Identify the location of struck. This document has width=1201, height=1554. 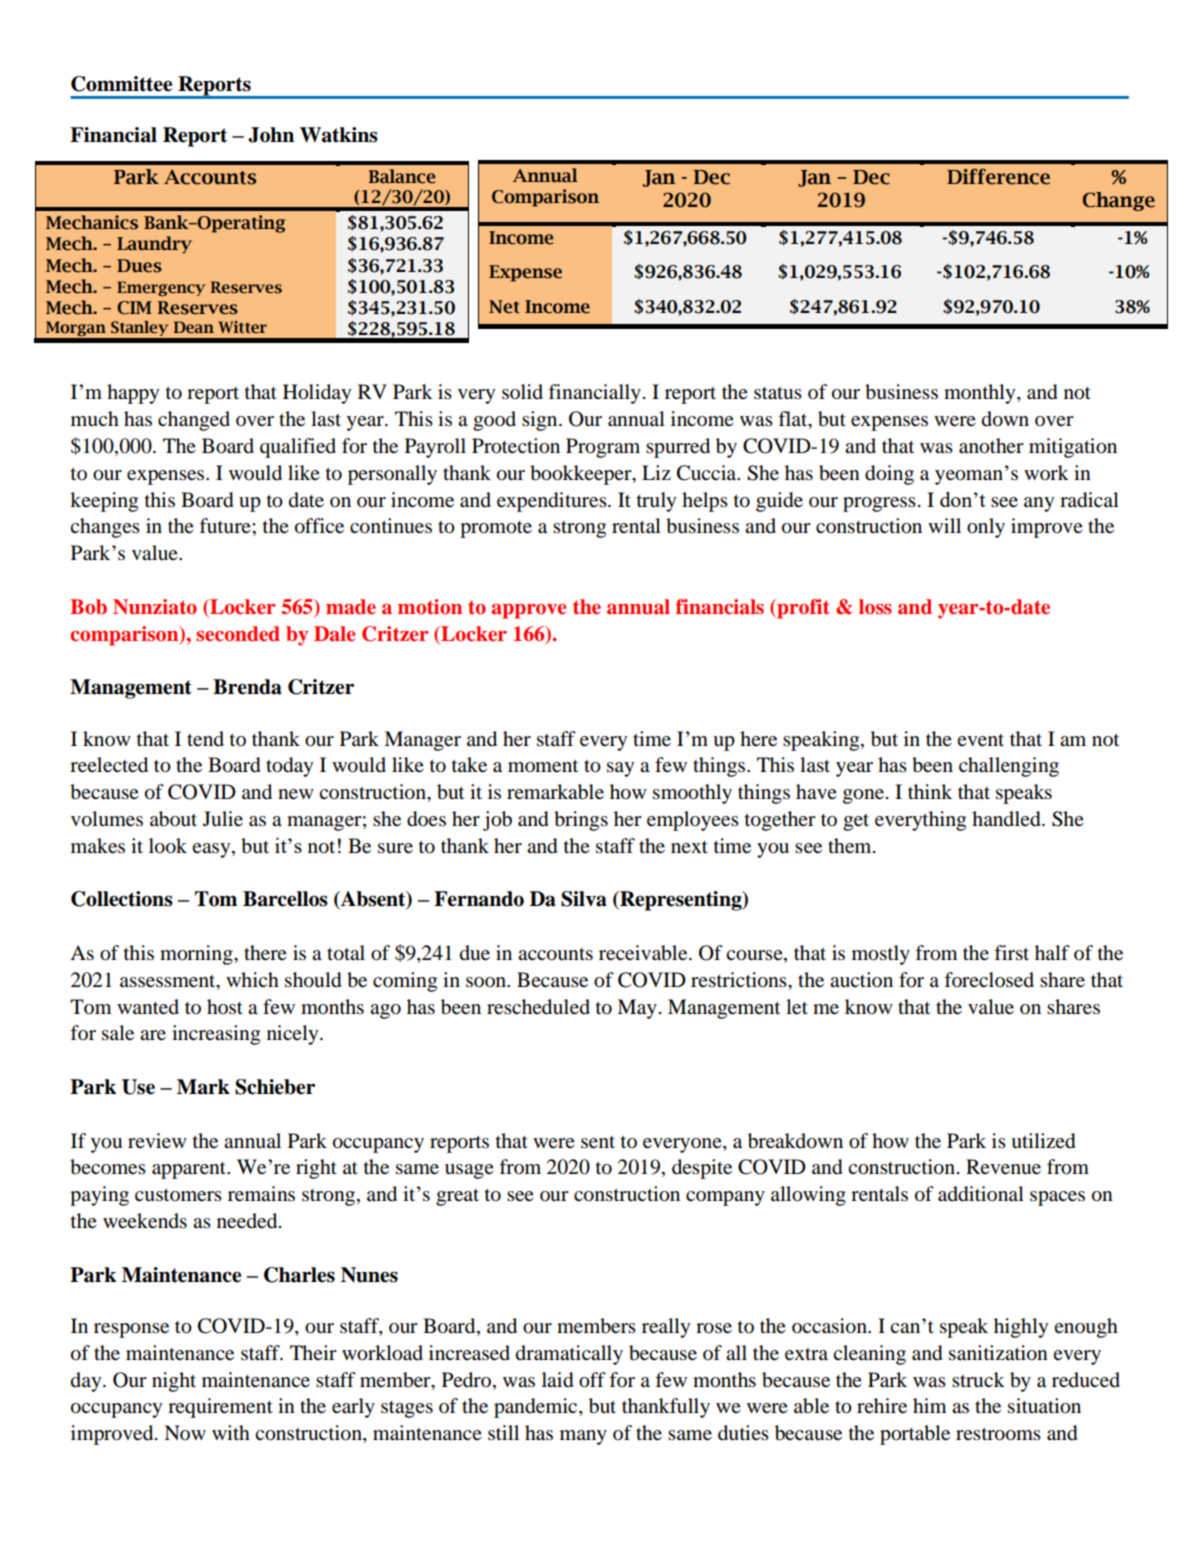
(978, 1379).
